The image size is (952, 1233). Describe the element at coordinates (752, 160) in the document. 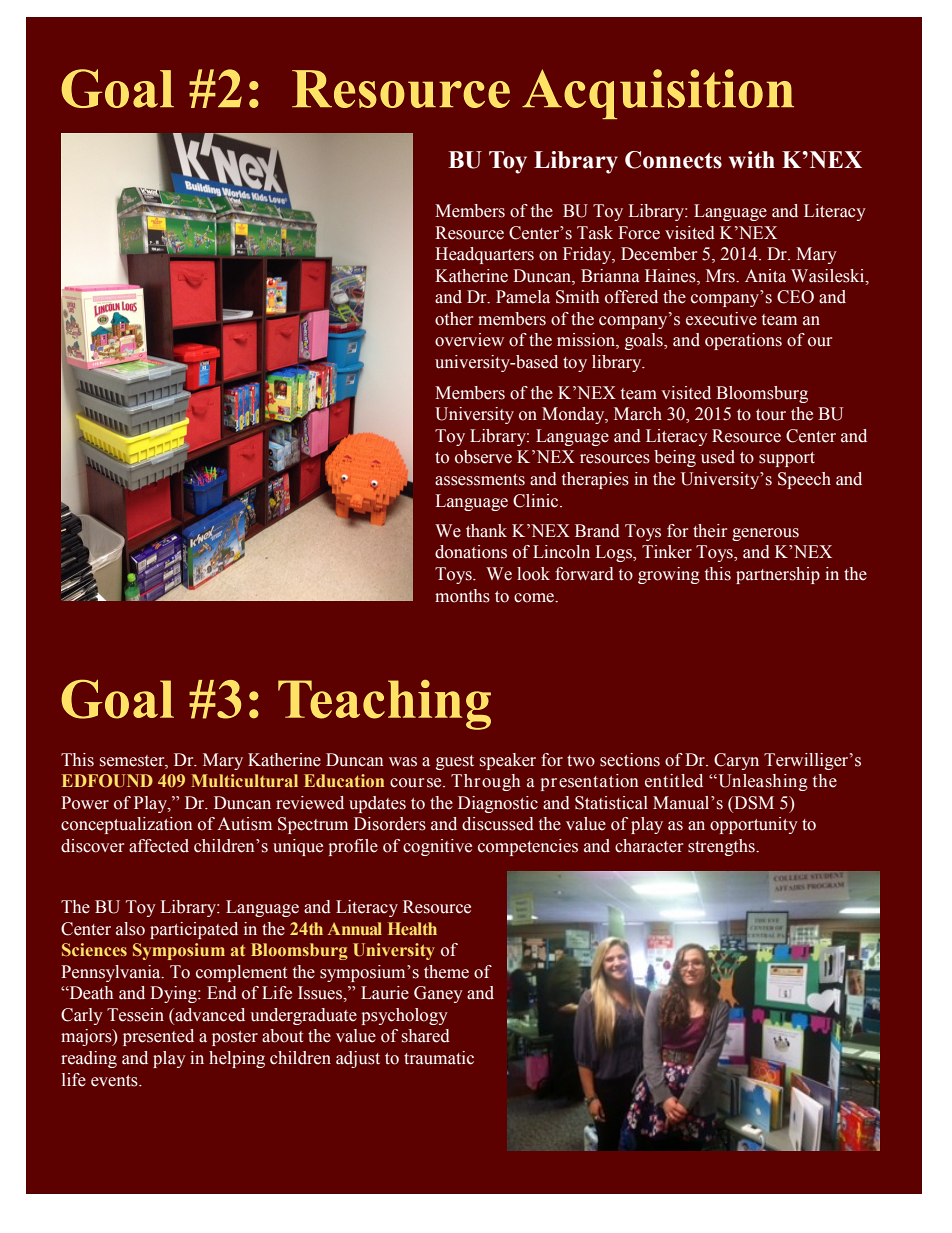

I see `with` at that location.
